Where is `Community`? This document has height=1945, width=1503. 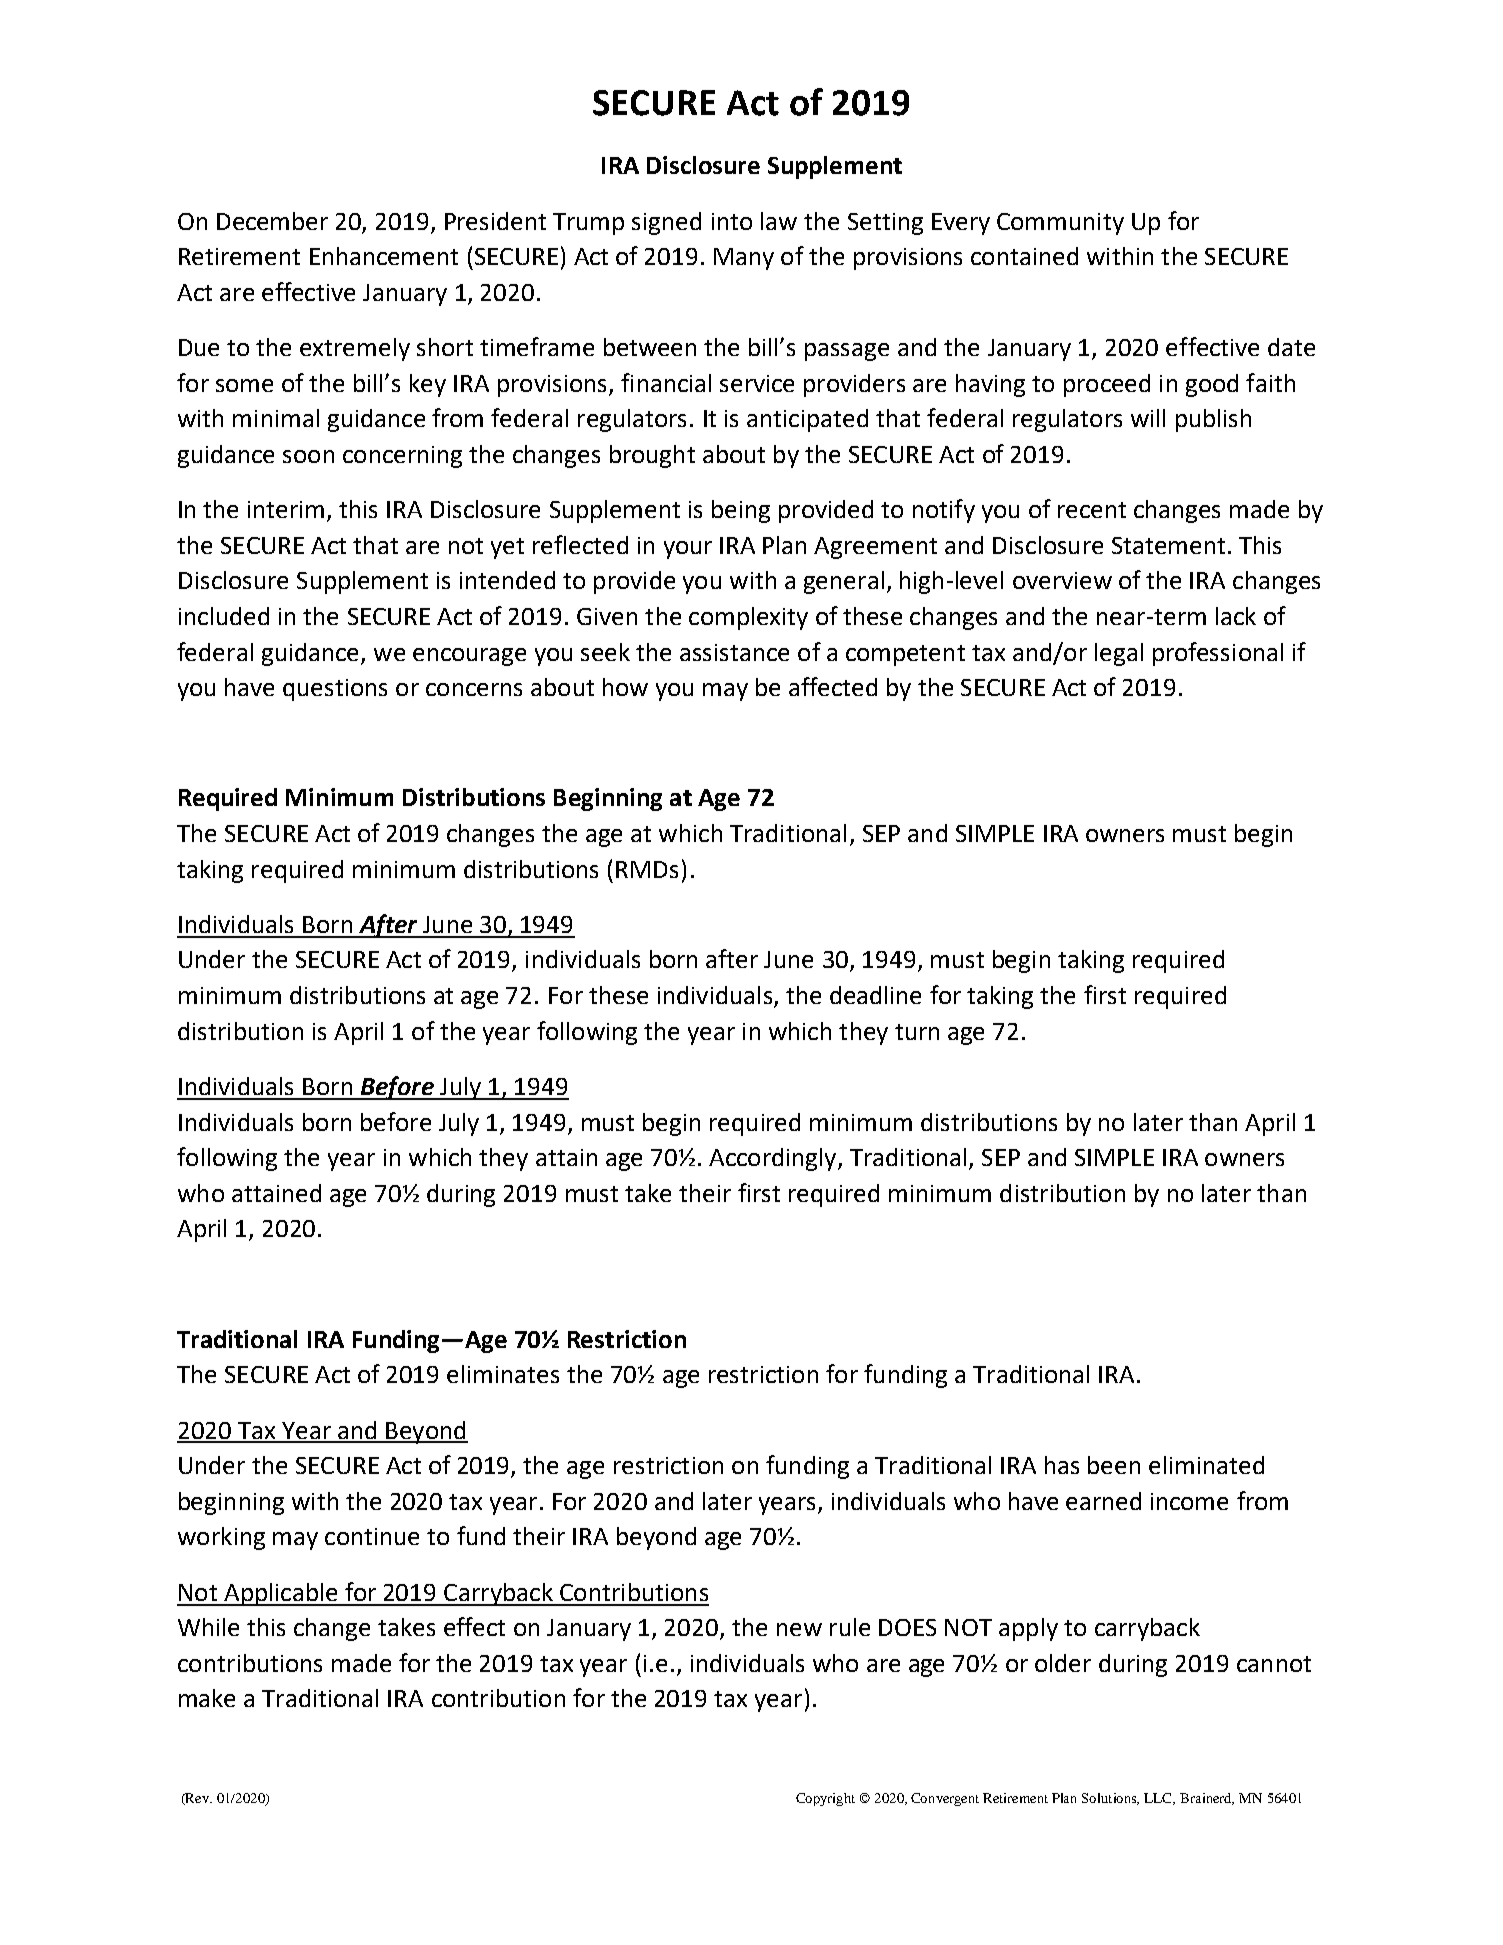
Community is located at coordinates (1060, 224).
